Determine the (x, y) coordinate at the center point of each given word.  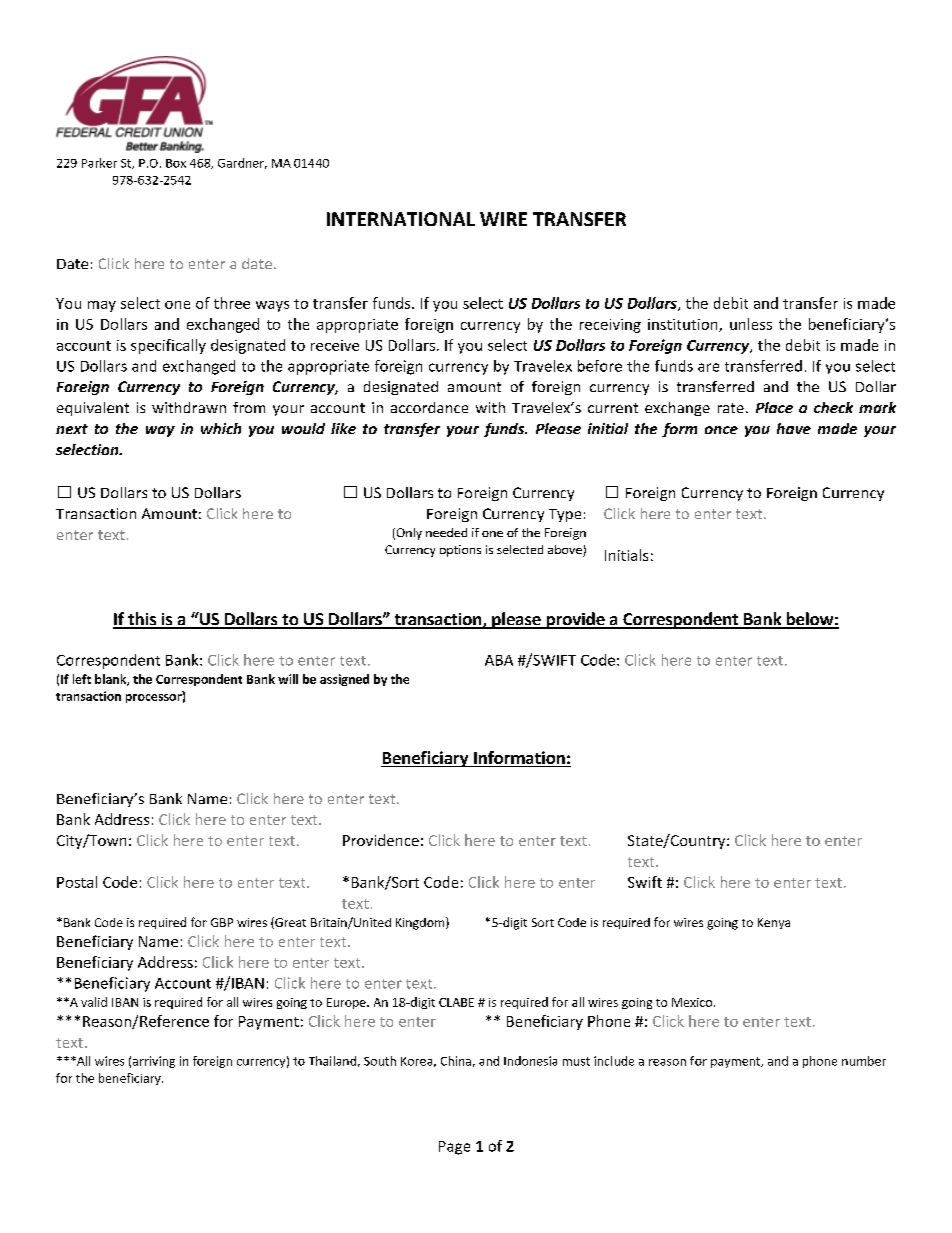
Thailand (332, 1061)
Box (176, 163)
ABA (499, 660)
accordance (429, 407)
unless (751, 324)
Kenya (774, 923)
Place (774, 407)
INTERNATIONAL (401, 219)
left (82, 679)
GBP (222, 922)
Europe (347, 1003)
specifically (168, 346)
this (142, 620)
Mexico (693, 1002)
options (460, 551)
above (566, 551)
